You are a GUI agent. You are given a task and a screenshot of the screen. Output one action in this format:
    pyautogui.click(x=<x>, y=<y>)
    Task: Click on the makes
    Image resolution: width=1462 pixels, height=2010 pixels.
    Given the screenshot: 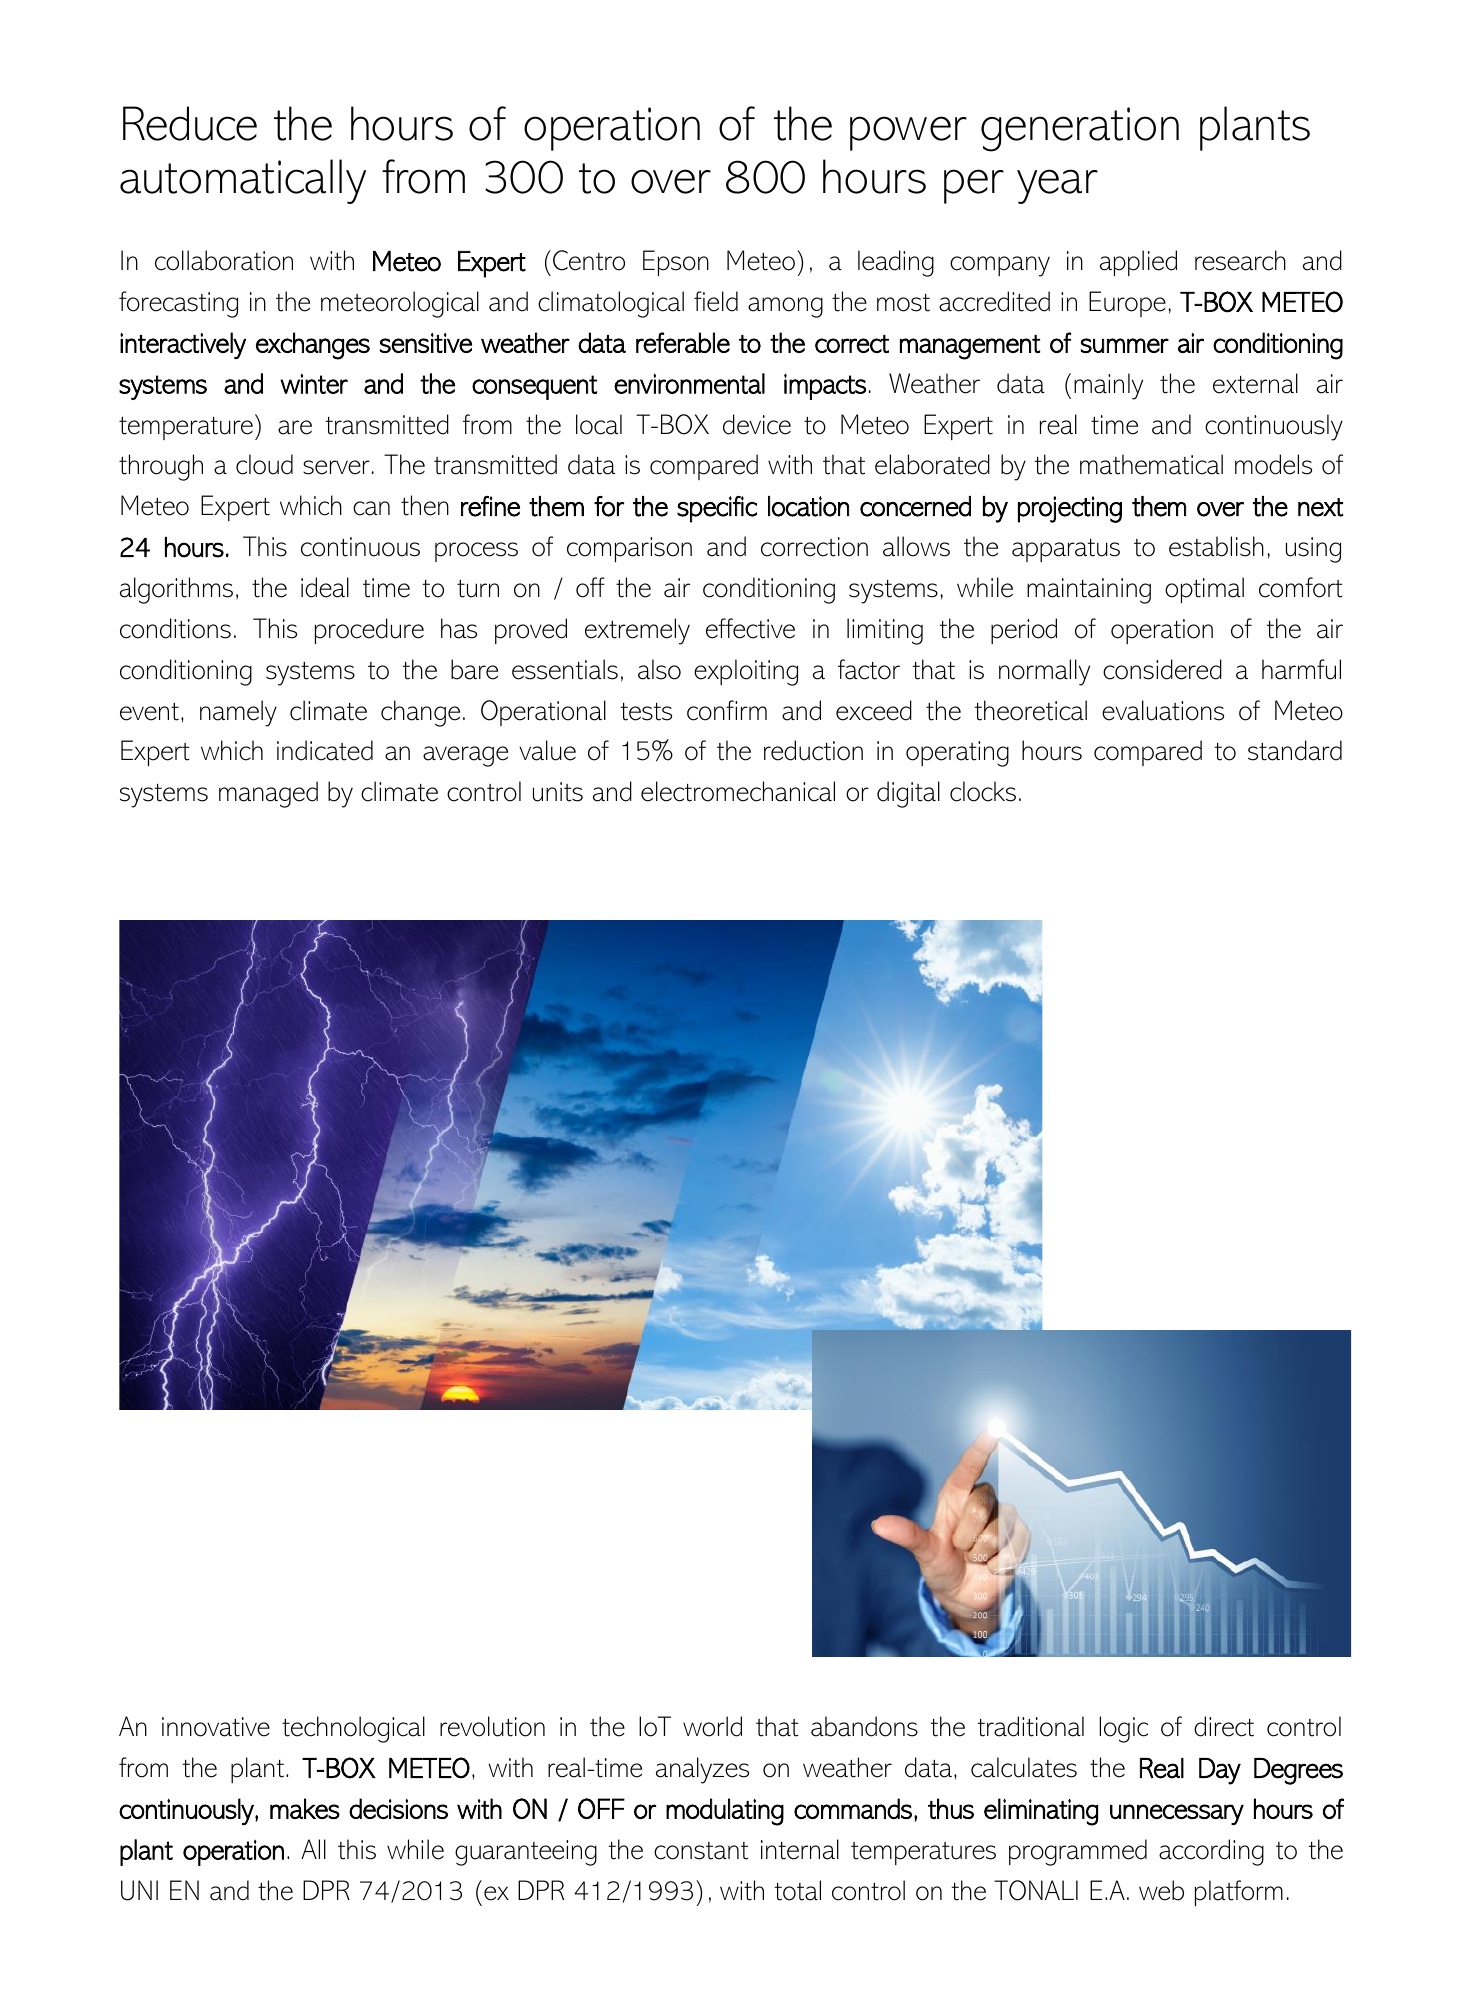 What is the action you would take?
    pyautogui.click(x=305, y=1808)
